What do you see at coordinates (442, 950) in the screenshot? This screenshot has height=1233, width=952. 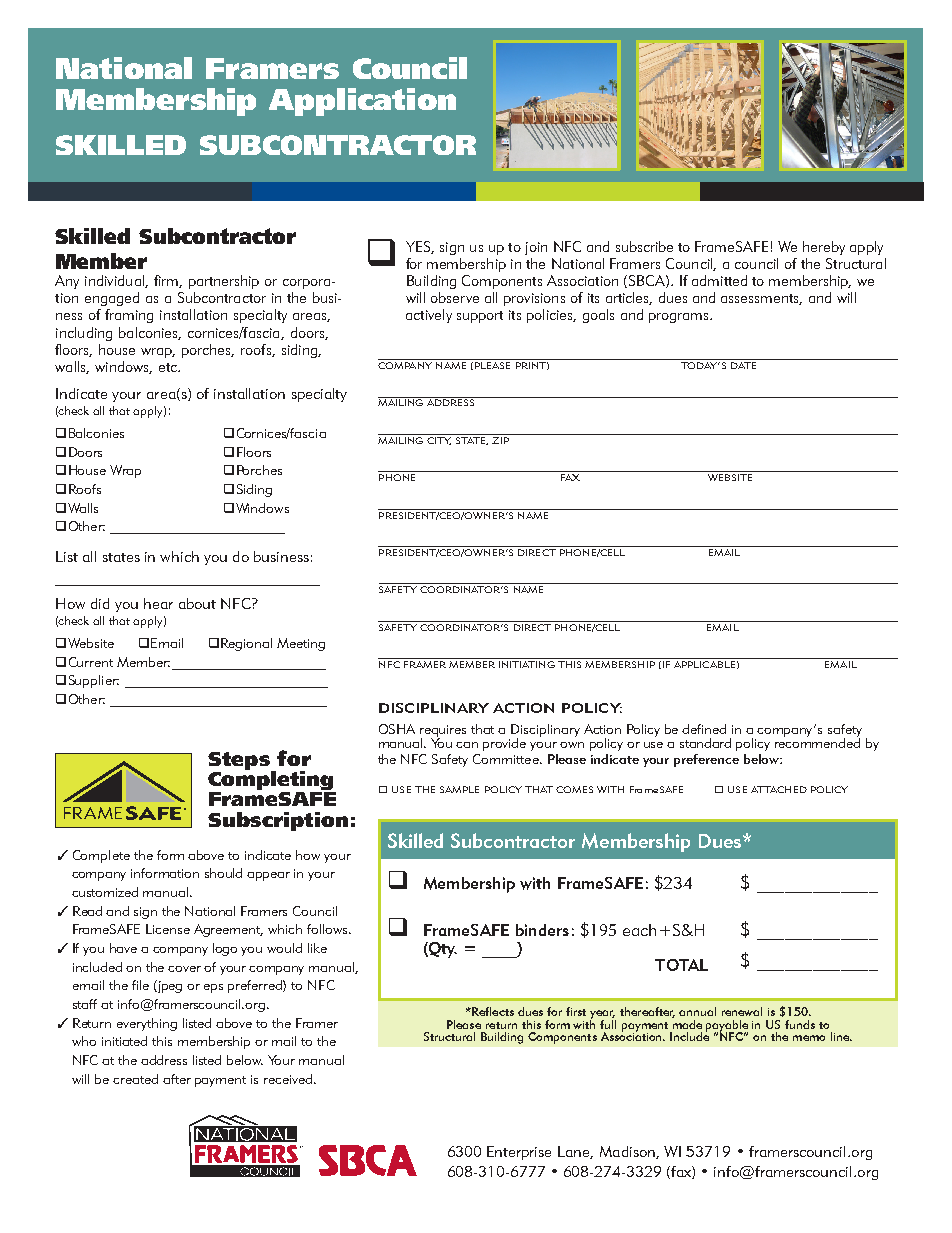 I see `Qty` at bounding box center [442, 950].
